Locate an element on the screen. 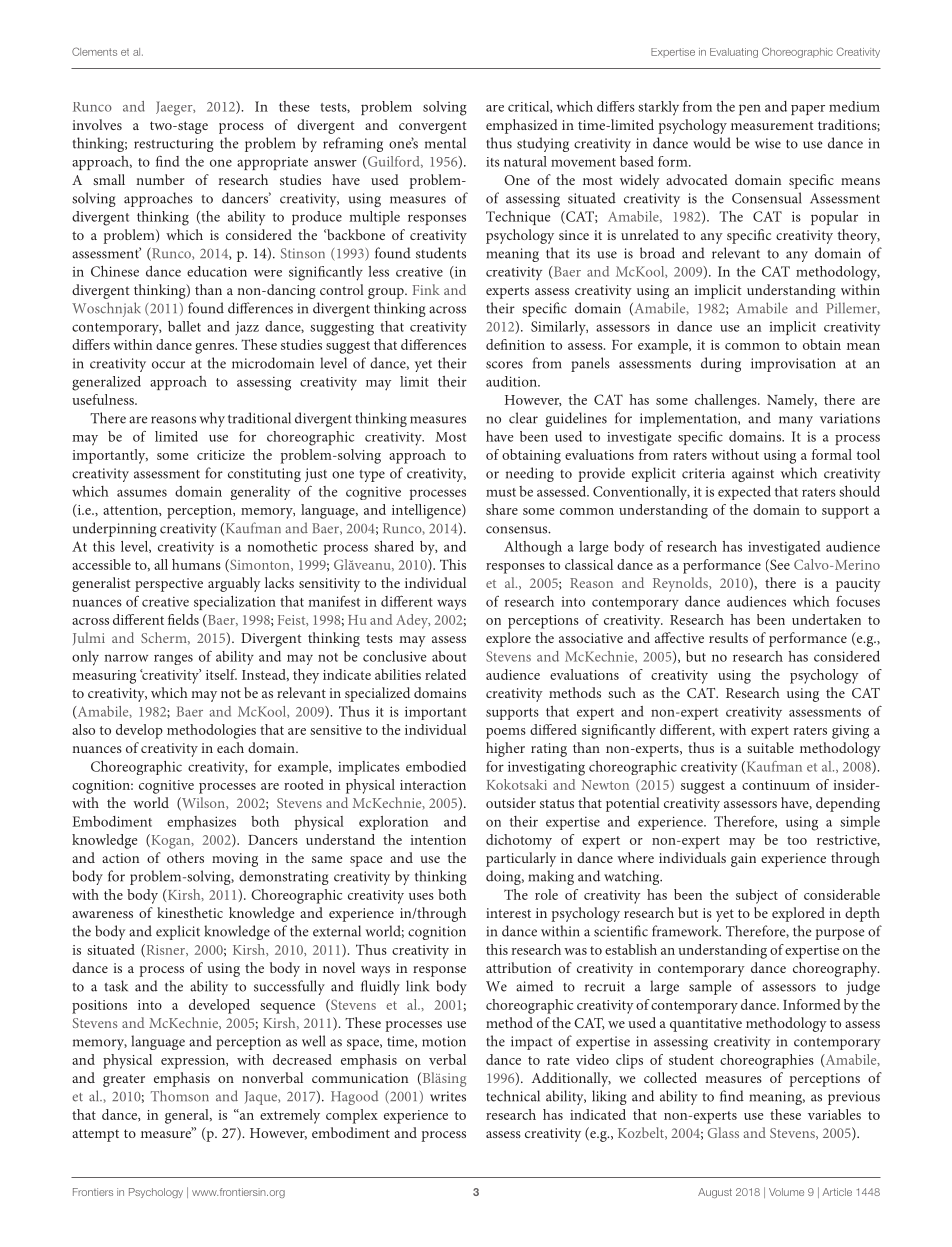 The image size is (952, 1247). convergent is located at coordinates (433, 127).
